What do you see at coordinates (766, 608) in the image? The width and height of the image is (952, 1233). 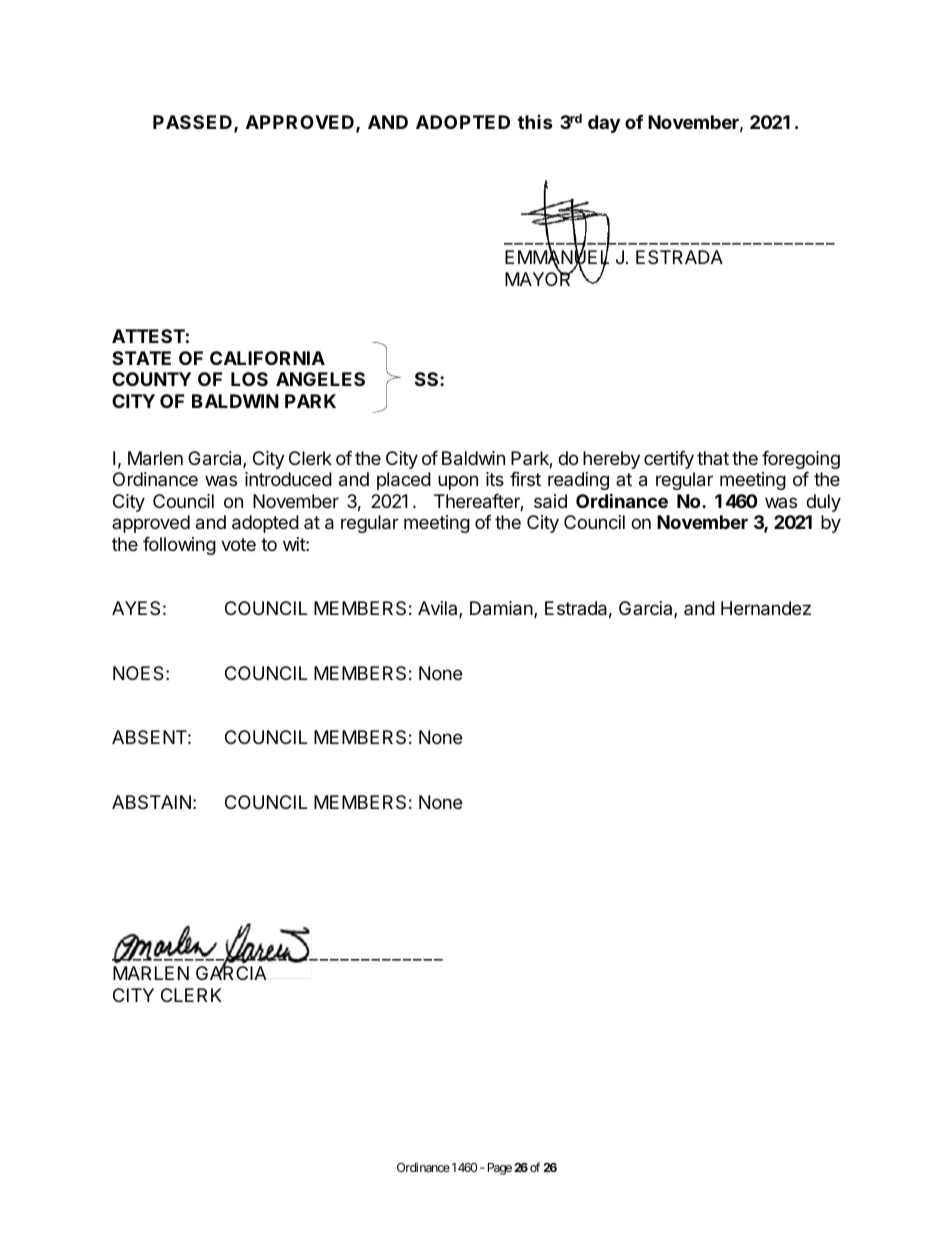 I see `Hernandez` at bounding box center [766, 608].
